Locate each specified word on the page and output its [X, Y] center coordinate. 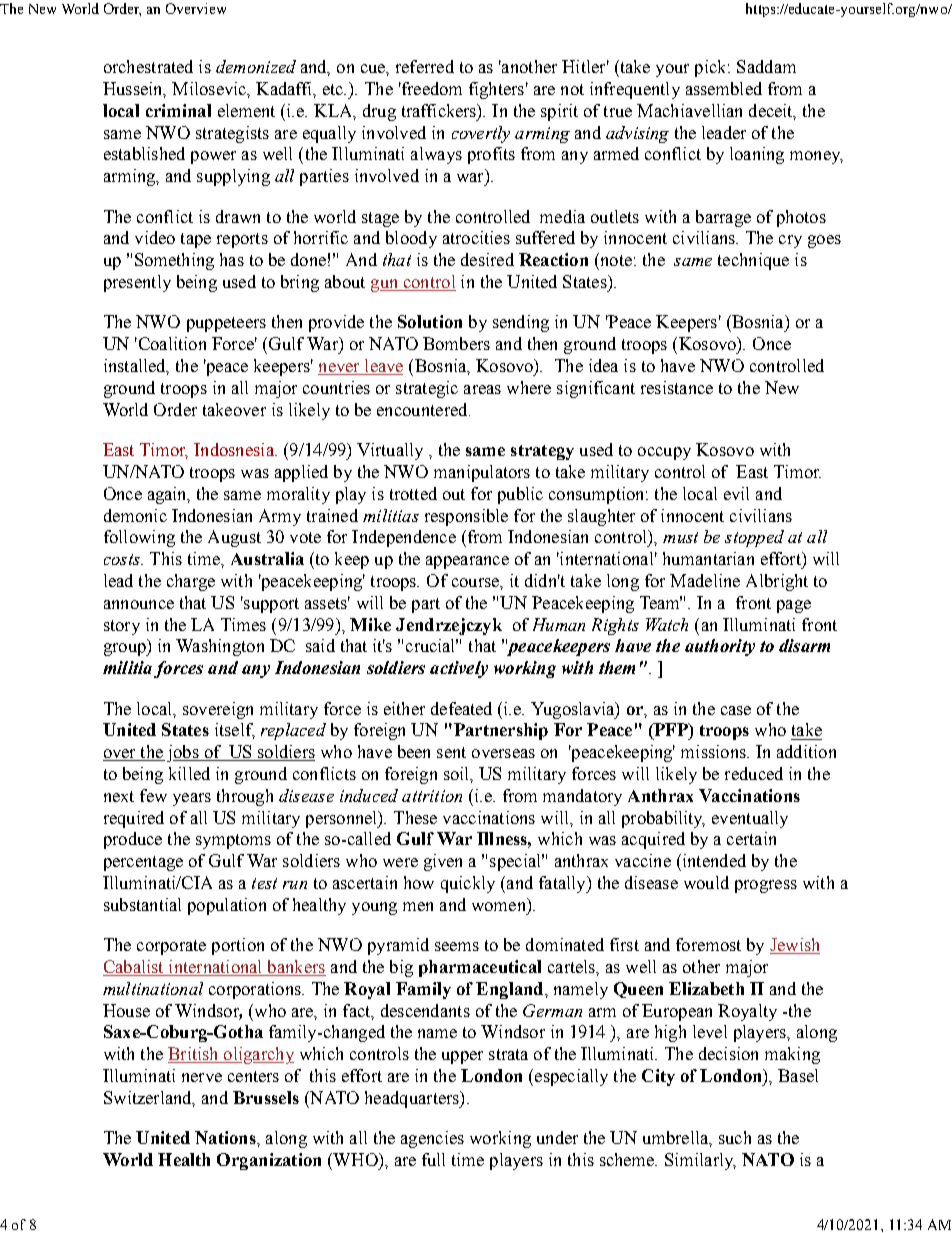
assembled [724, 88]
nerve [202, 1077]
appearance [467, 562]
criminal [178, 110]
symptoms [233, 841]
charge [191, 582]
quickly [468, 884]
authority [720, 647]
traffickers [440, 111]
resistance [677, 387]
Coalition [171, 343]
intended [713, 860]
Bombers [456, 343]
